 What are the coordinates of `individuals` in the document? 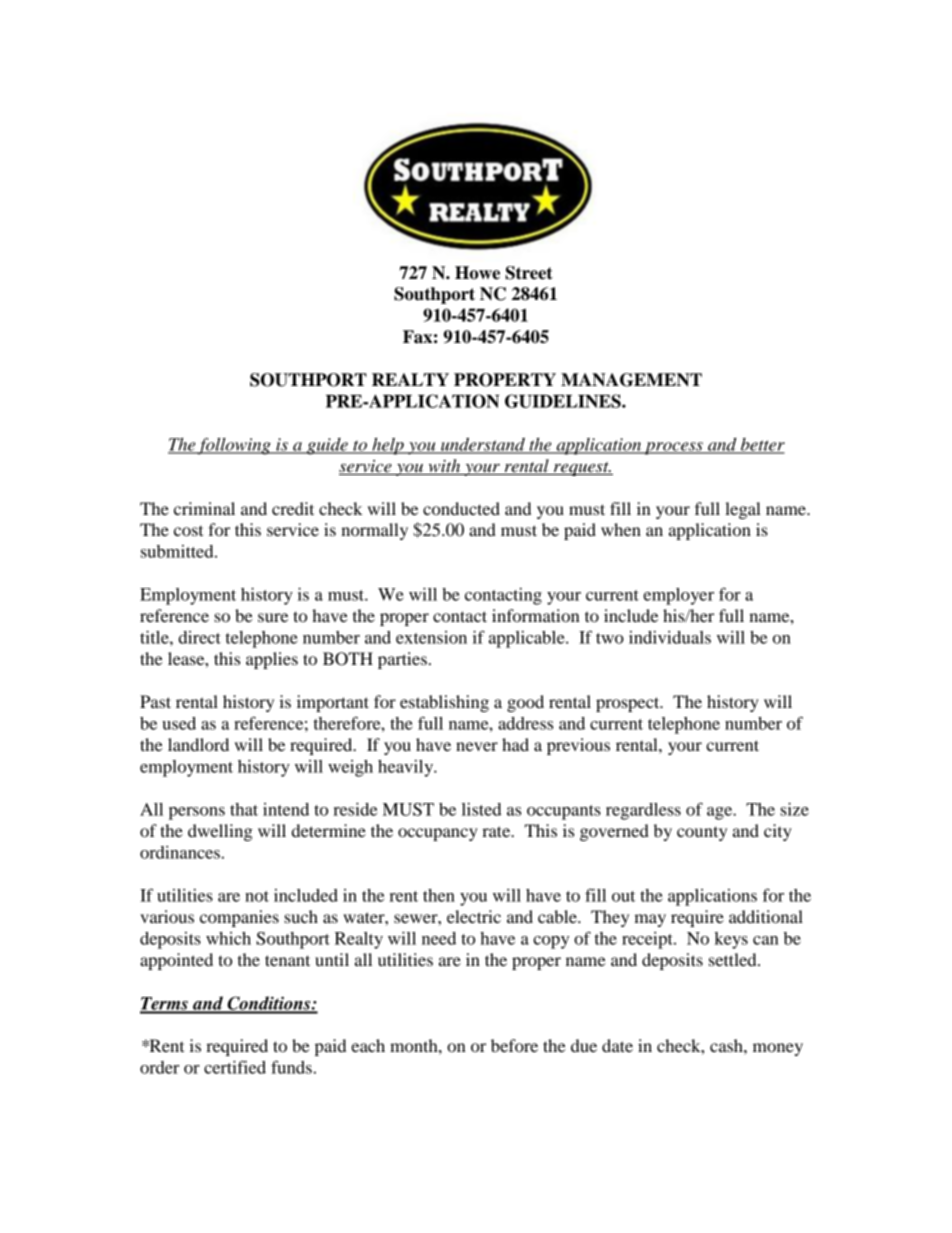 It's located at (670, 637).
